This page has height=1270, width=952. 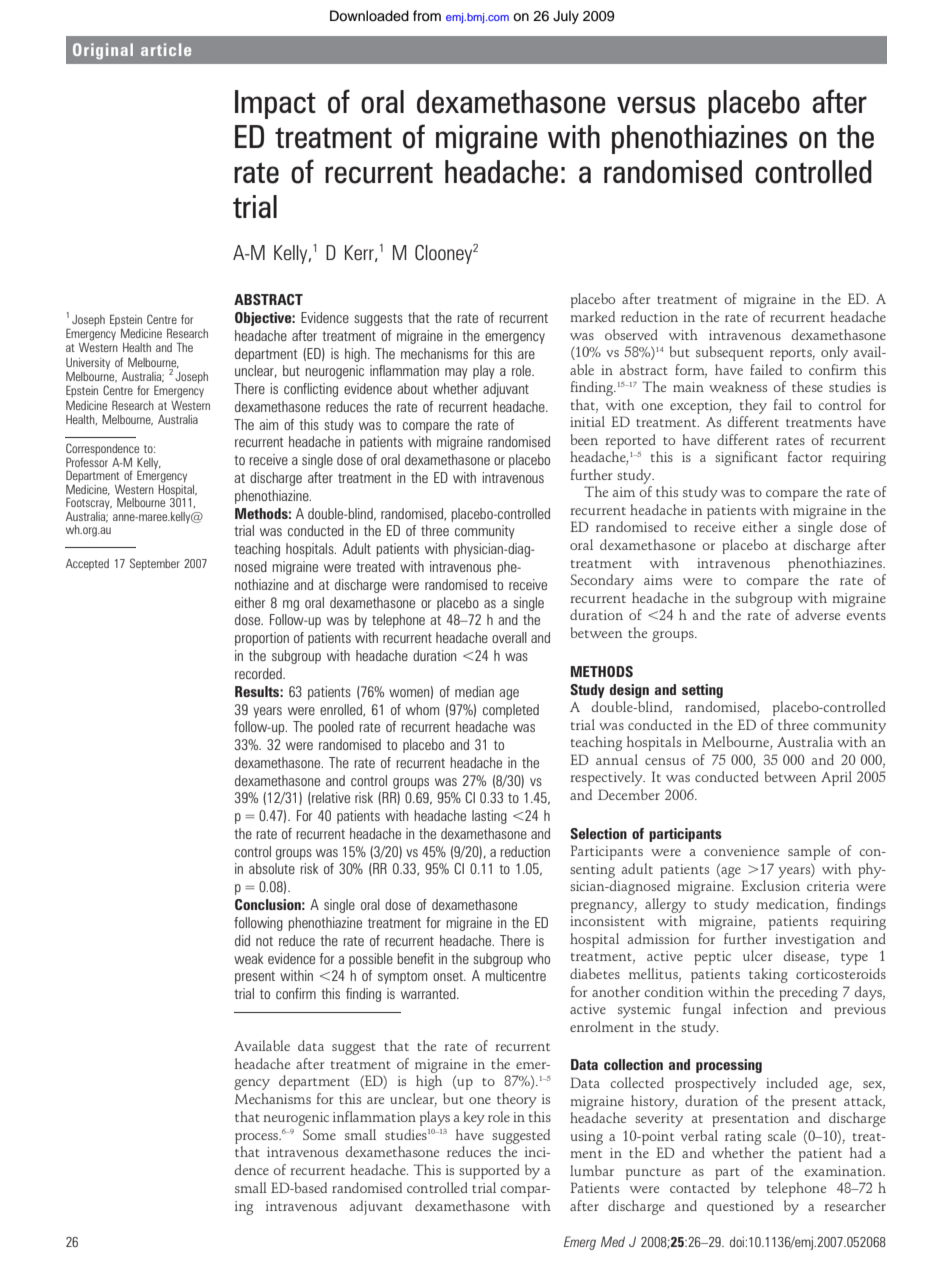 What do you see at coordinates (656, 105) in the page?
I see `versus` at bounding box center [656, 105].
